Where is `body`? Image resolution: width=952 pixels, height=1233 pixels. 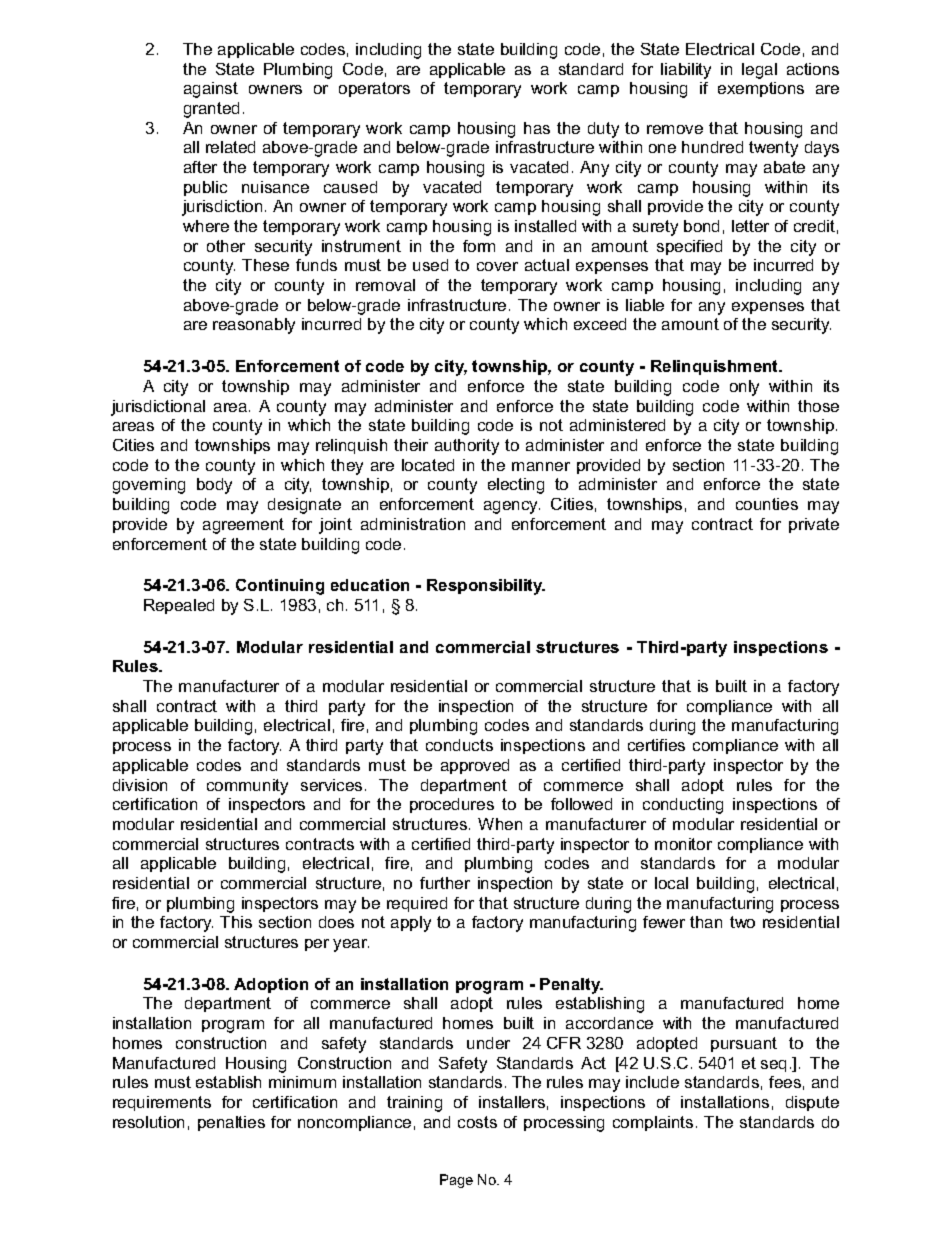 body is located at coordinates (214, 486).
